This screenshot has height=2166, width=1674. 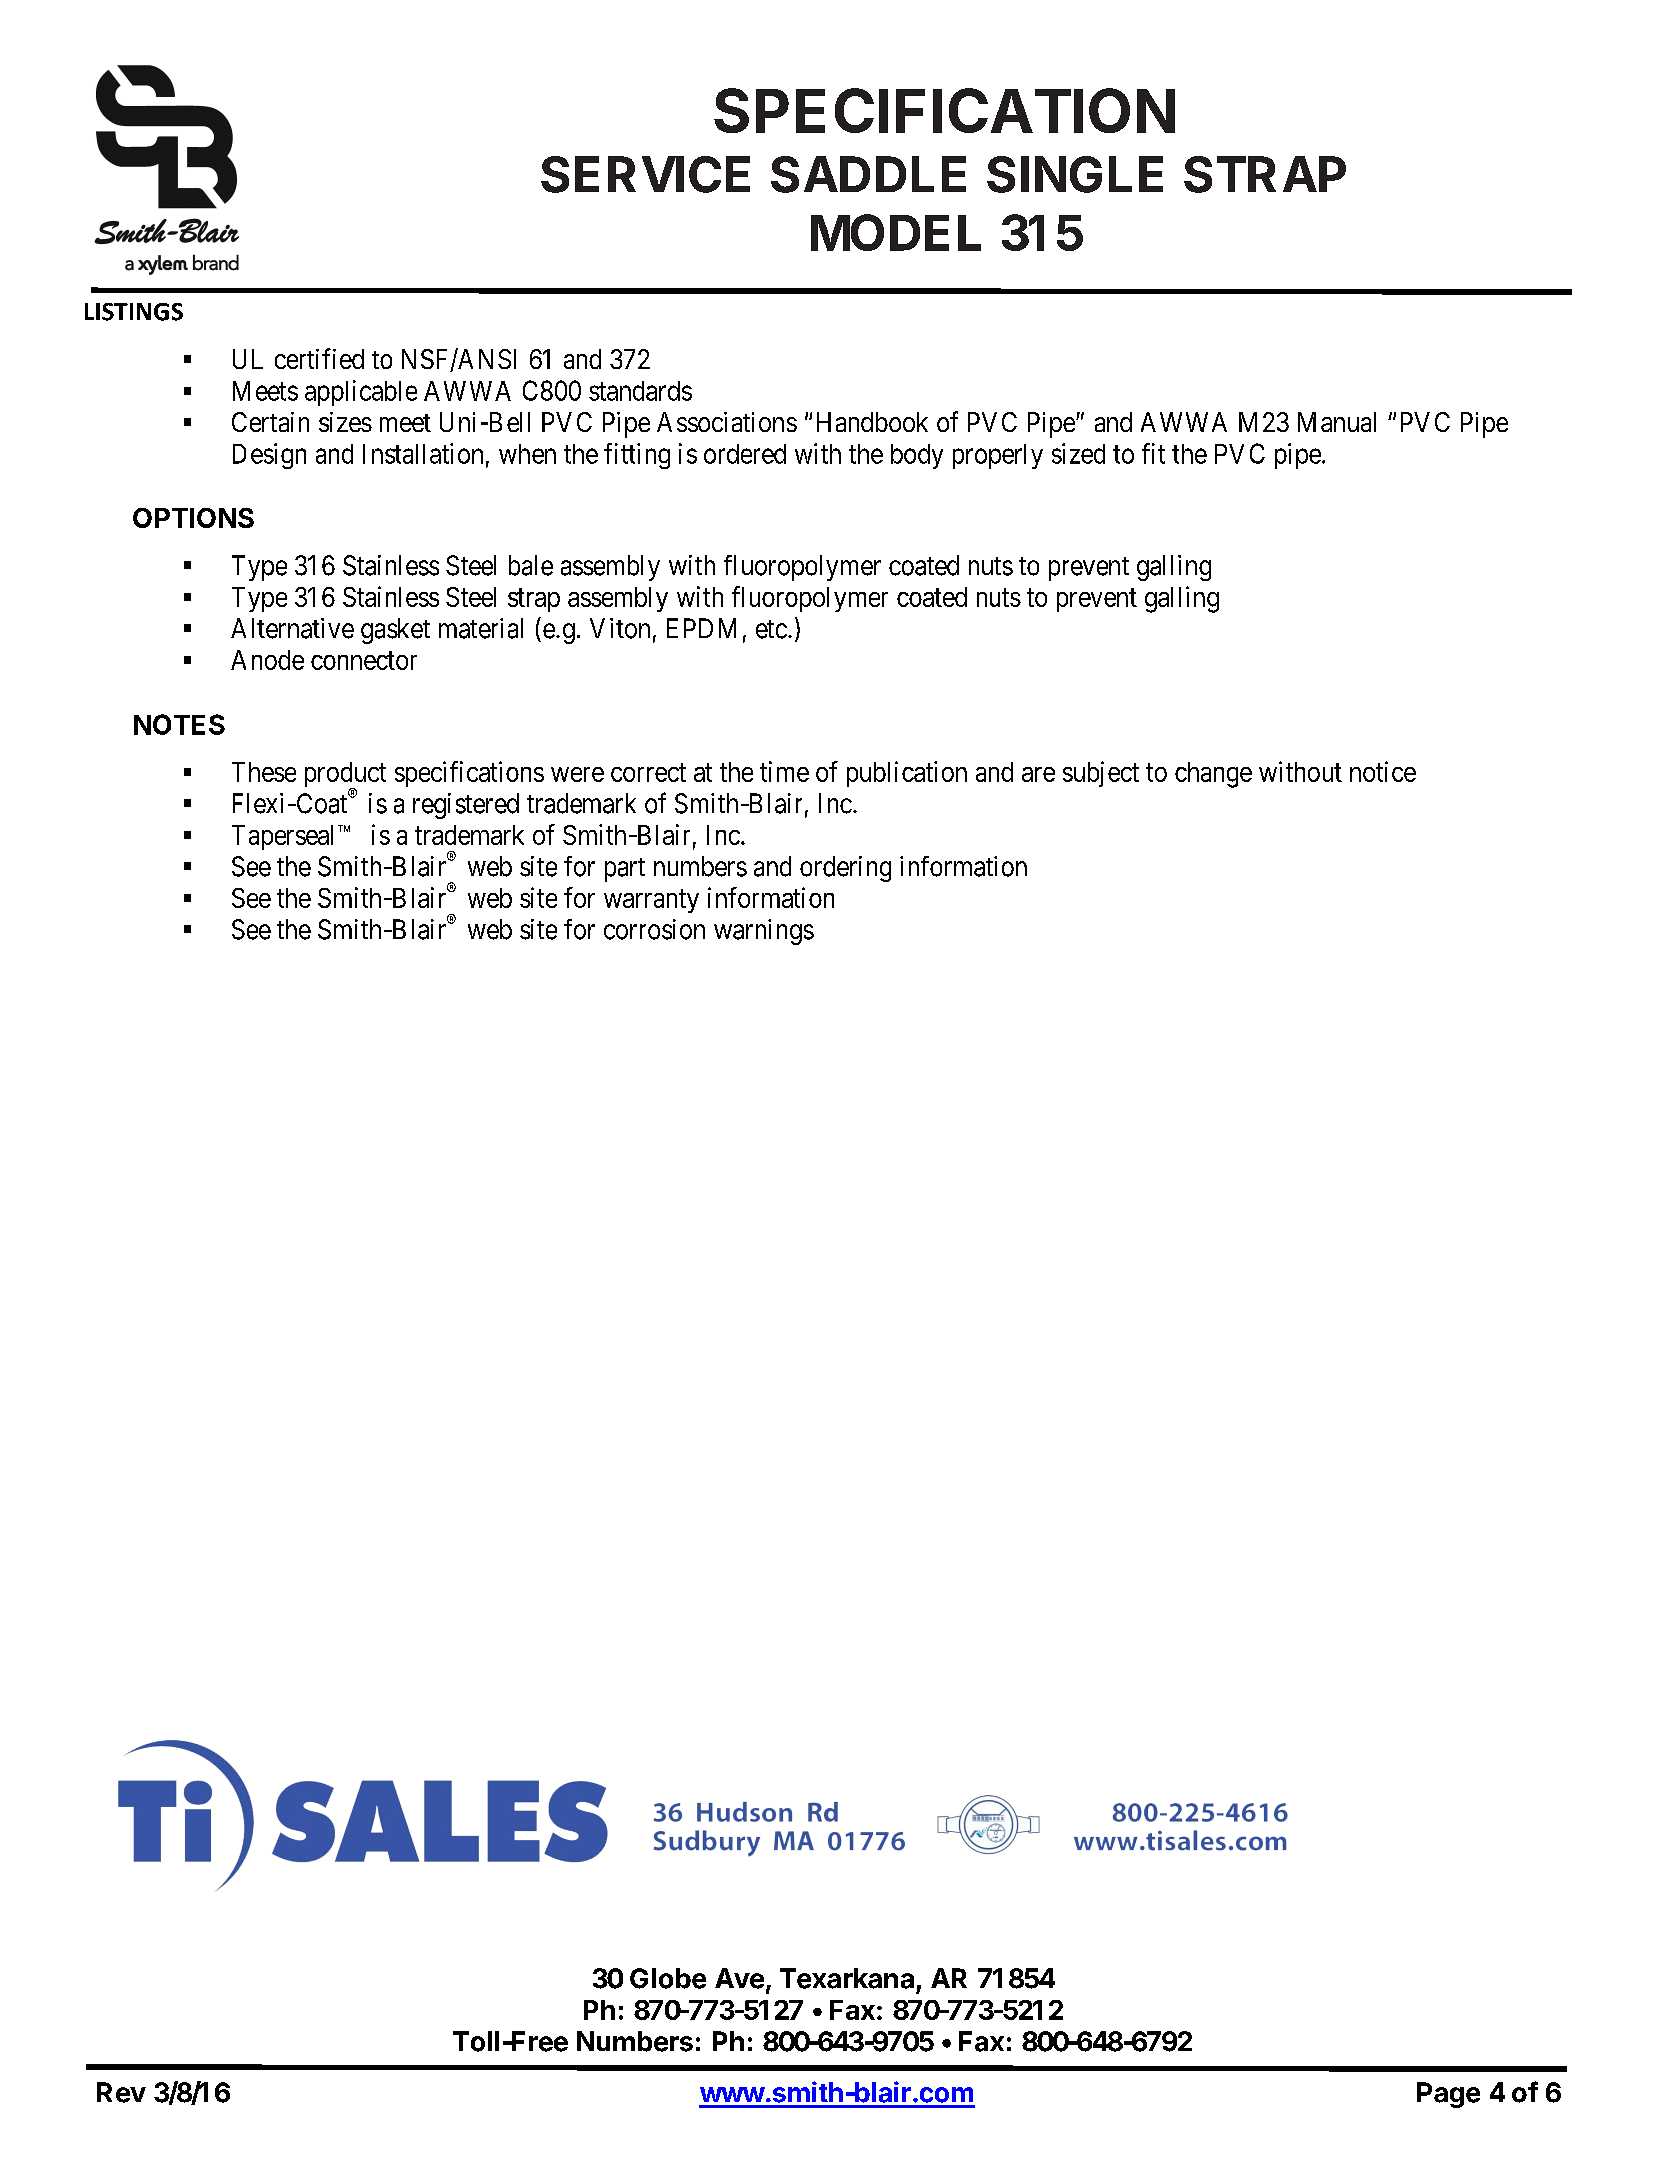 I want to click on certified, so click(x=319, y=358).
